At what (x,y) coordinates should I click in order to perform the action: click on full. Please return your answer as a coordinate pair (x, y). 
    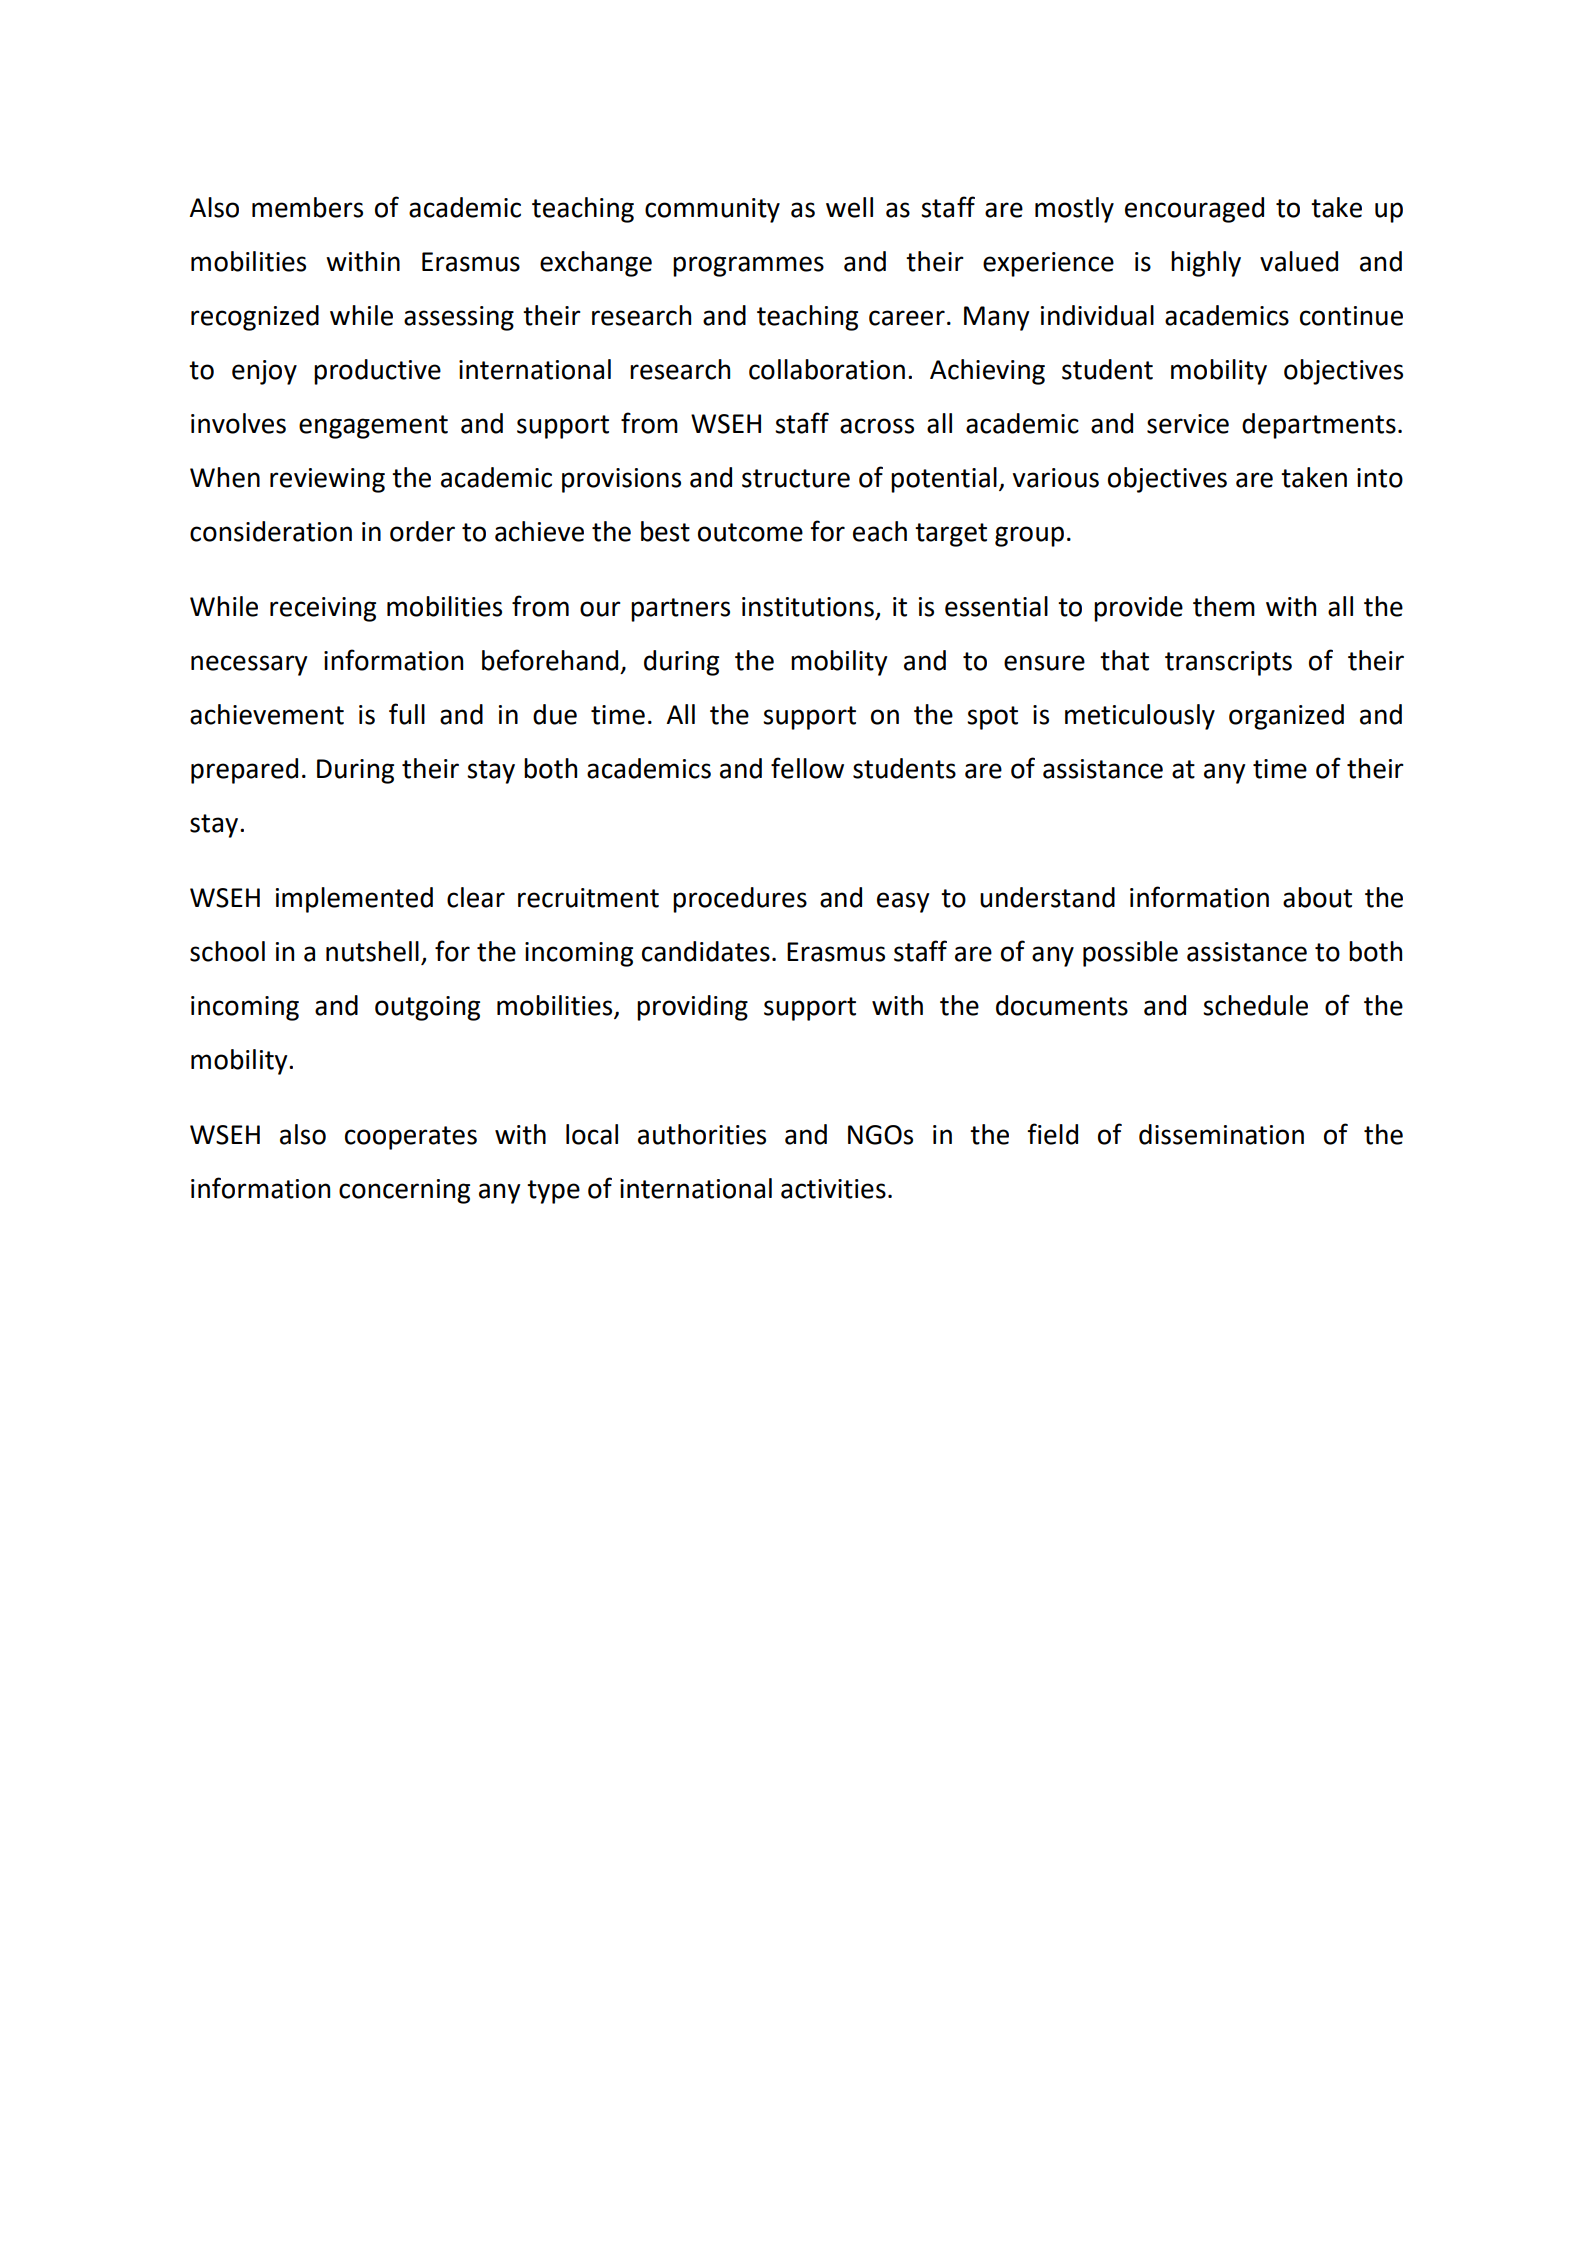
    Looking at the image, I should click on (407, 714).
